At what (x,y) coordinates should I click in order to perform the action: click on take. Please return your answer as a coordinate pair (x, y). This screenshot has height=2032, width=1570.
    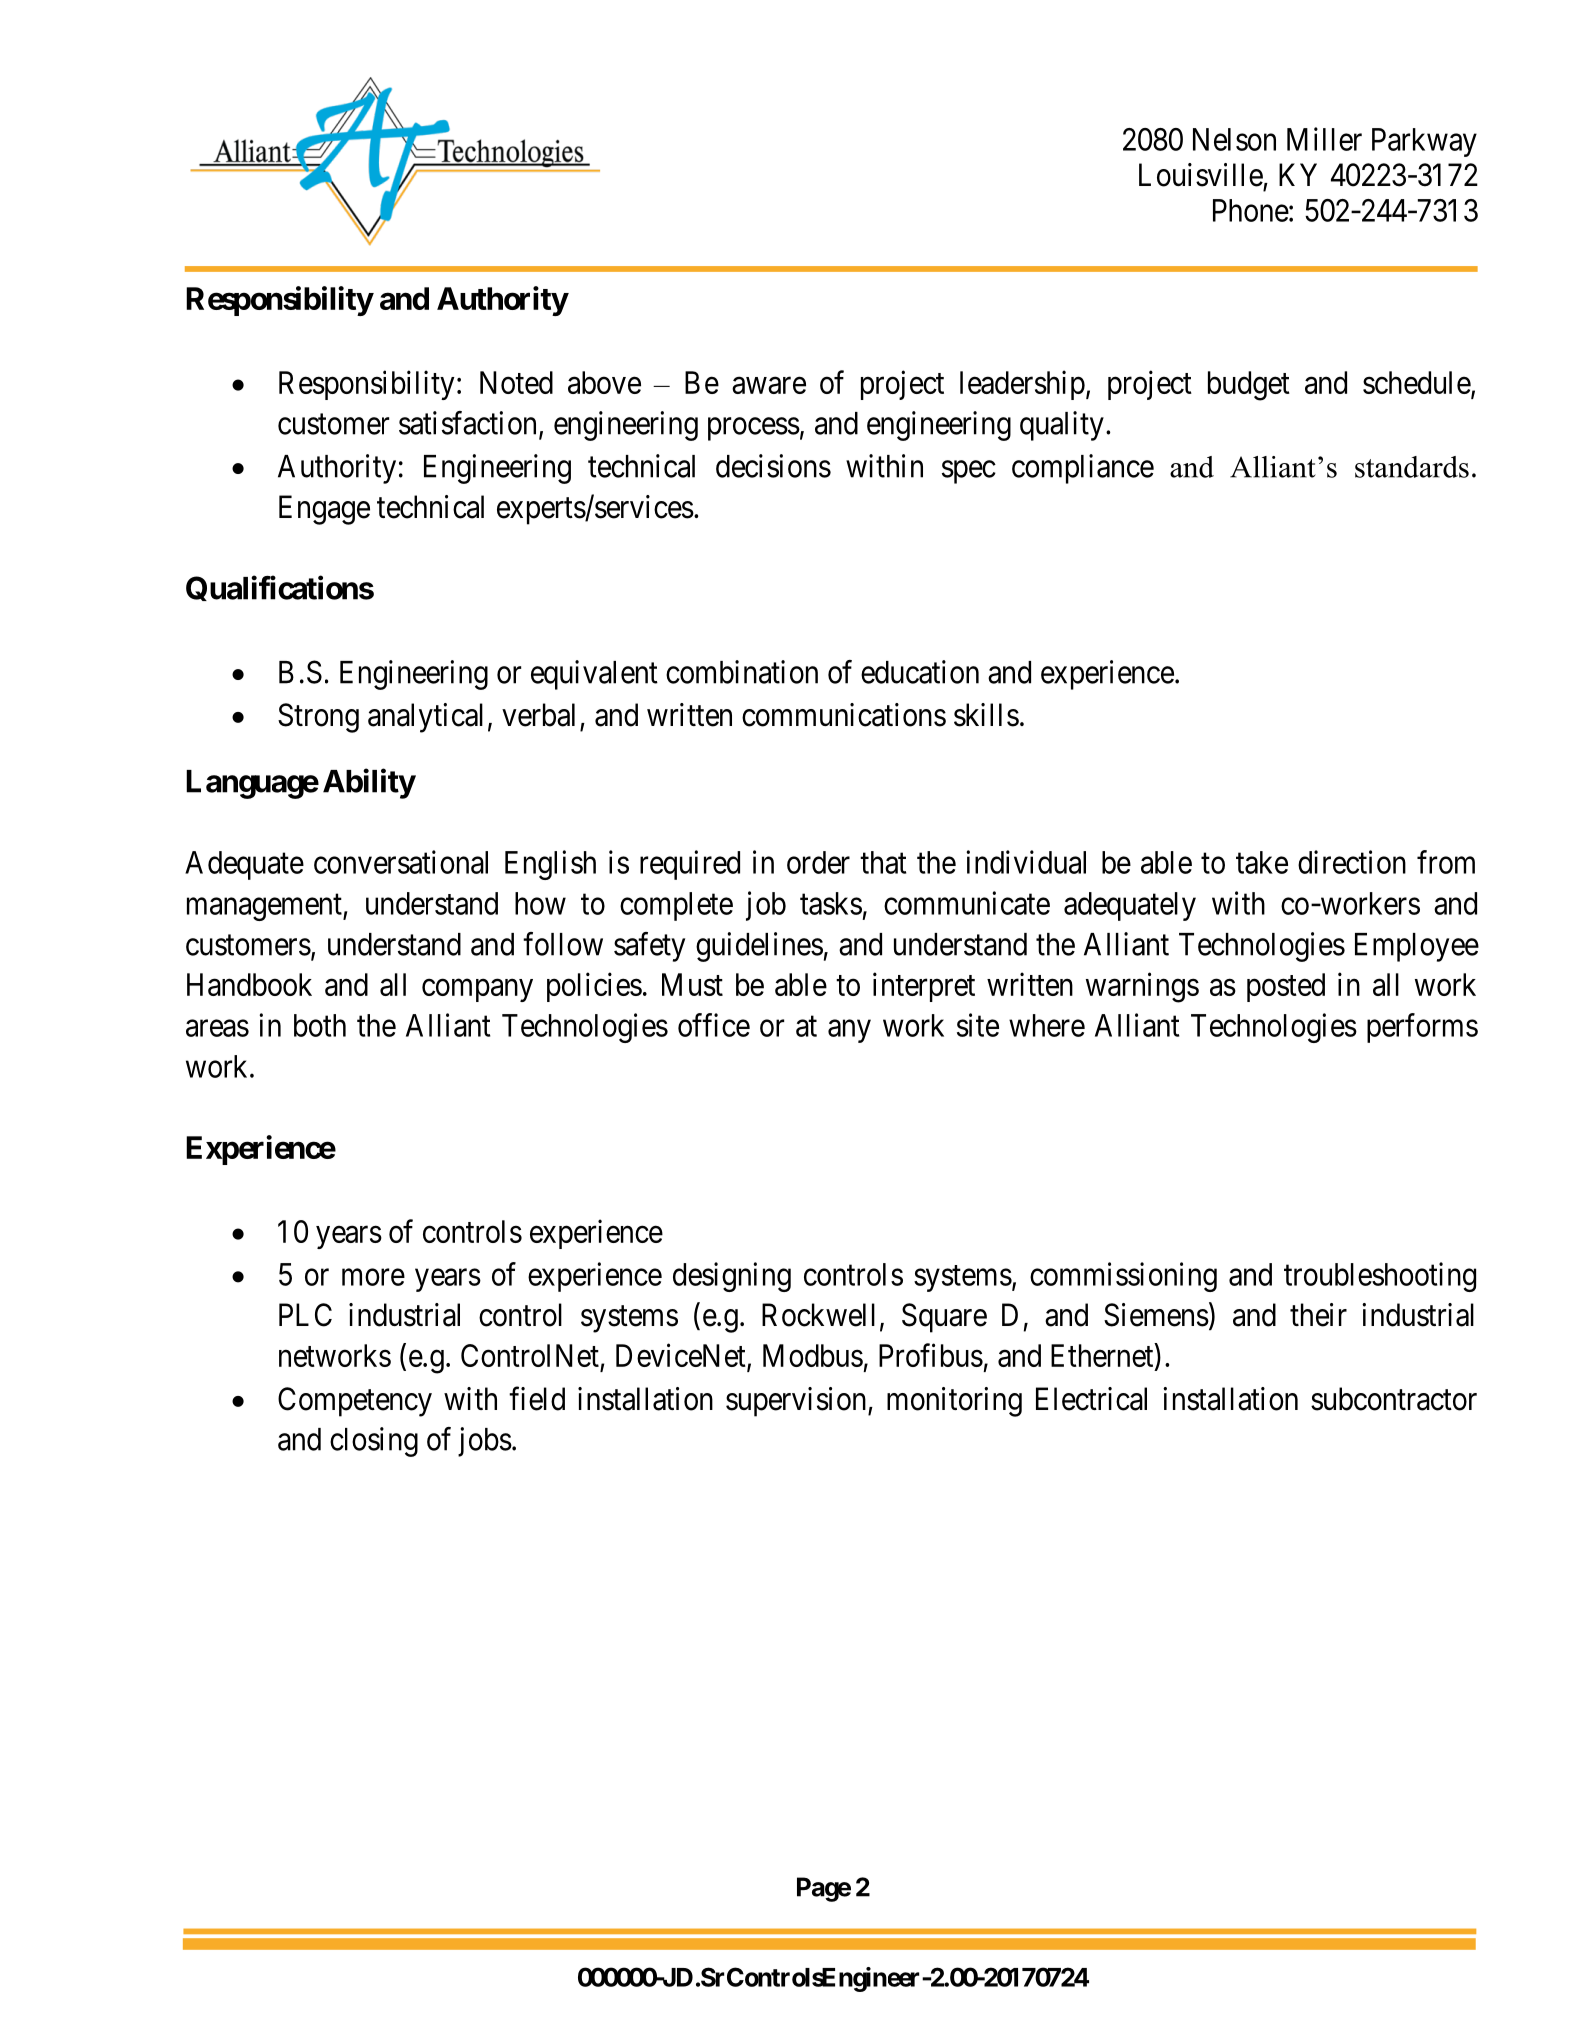
    Looking at the image, I should click on (1262, 862).
